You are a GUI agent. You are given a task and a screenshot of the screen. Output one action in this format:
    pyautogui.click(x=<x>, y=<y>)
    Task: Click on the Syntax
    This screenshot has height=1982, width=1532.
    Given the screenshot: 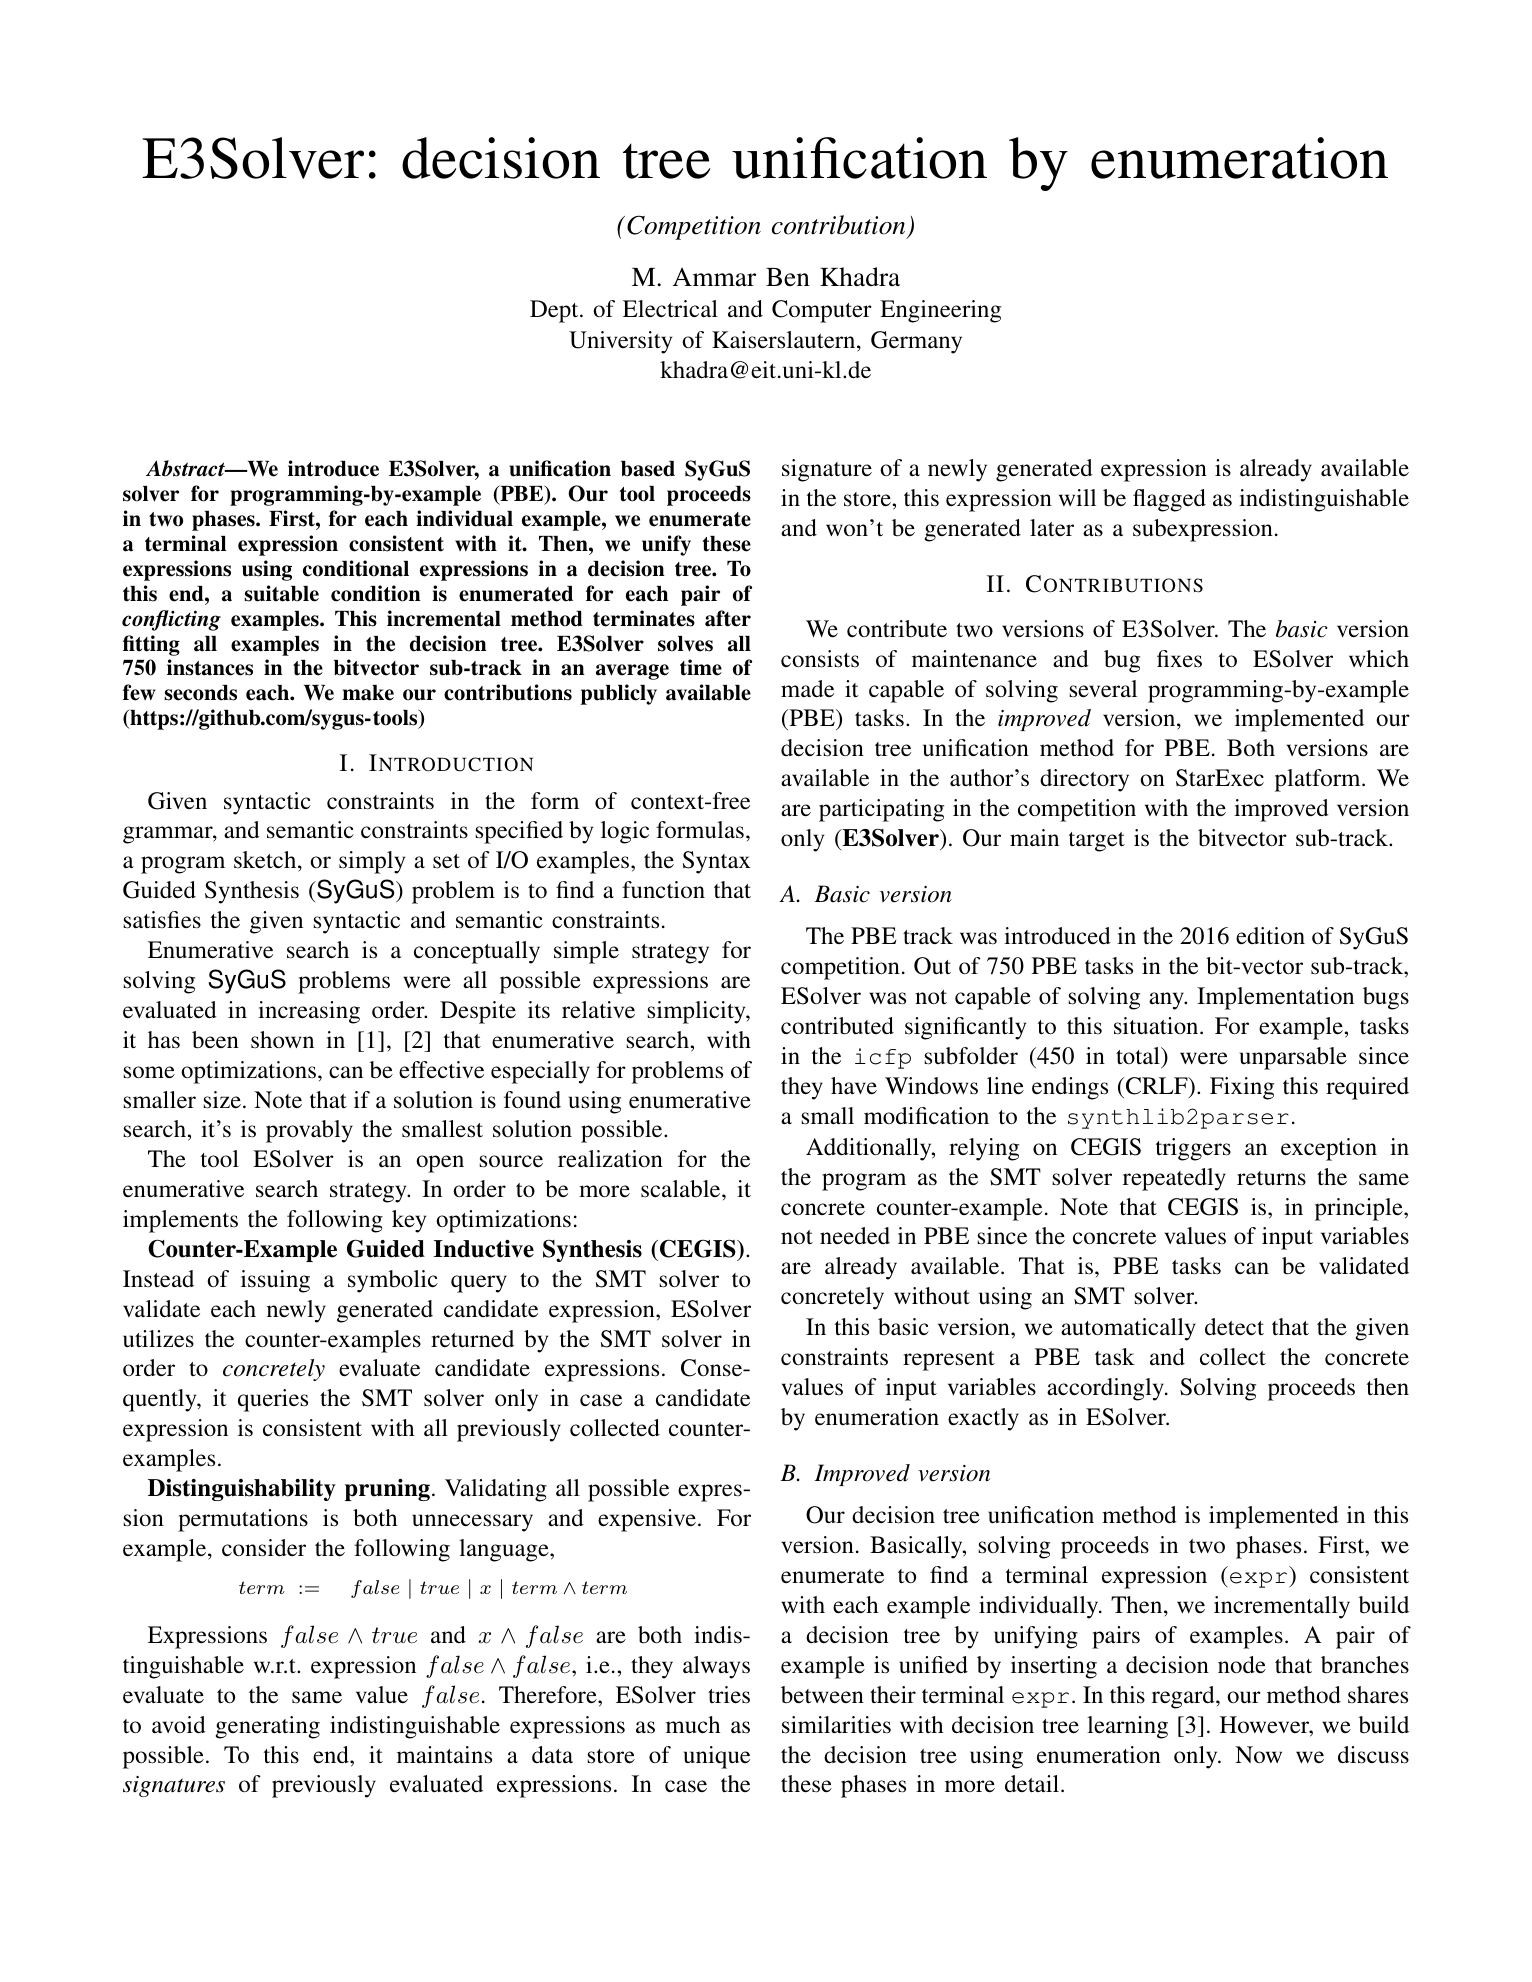 What is the action you would take?
    pyautogui.click(x=717, y=862)
